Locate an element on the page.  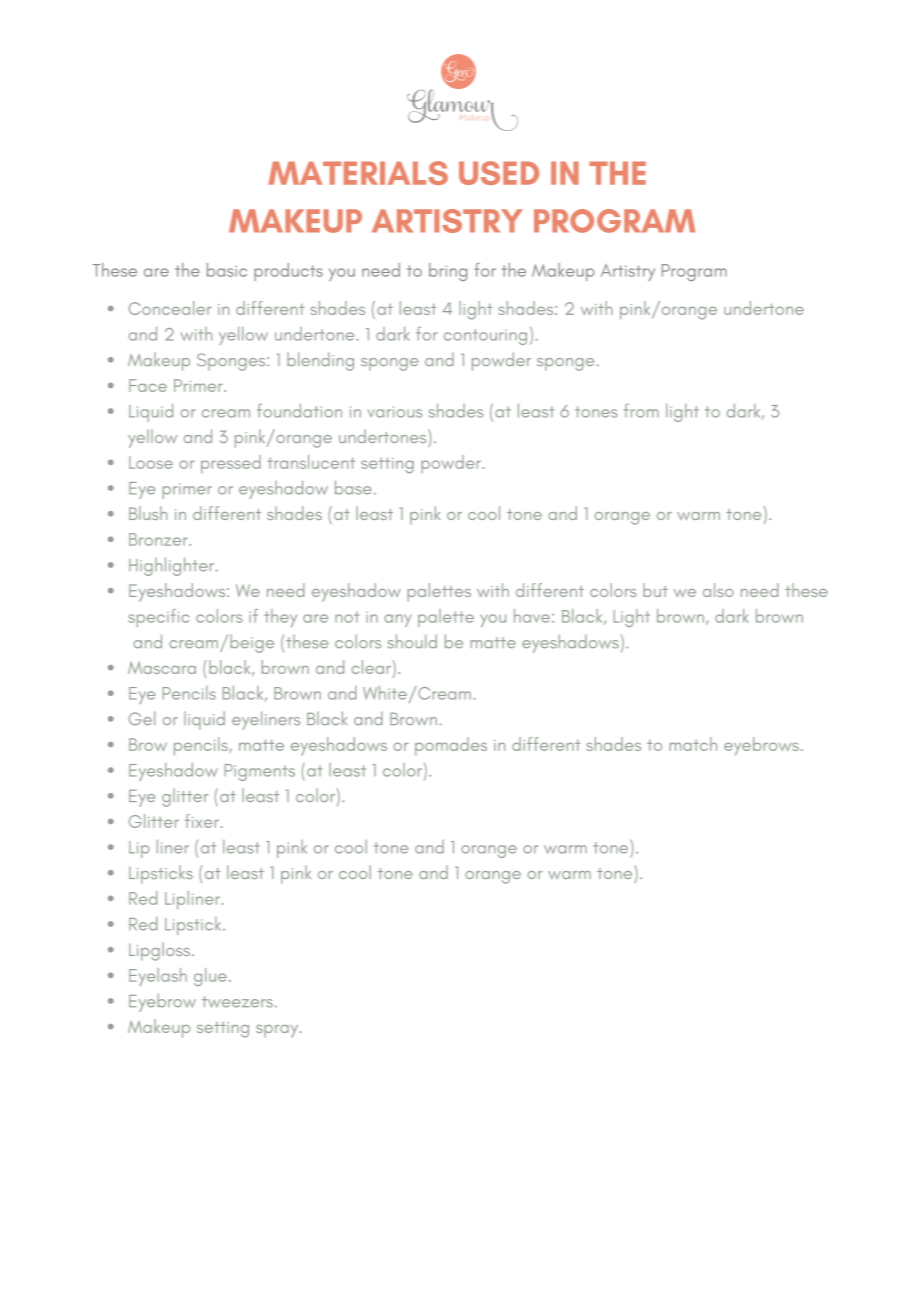
spray is located at coordinates (278, 1031).
